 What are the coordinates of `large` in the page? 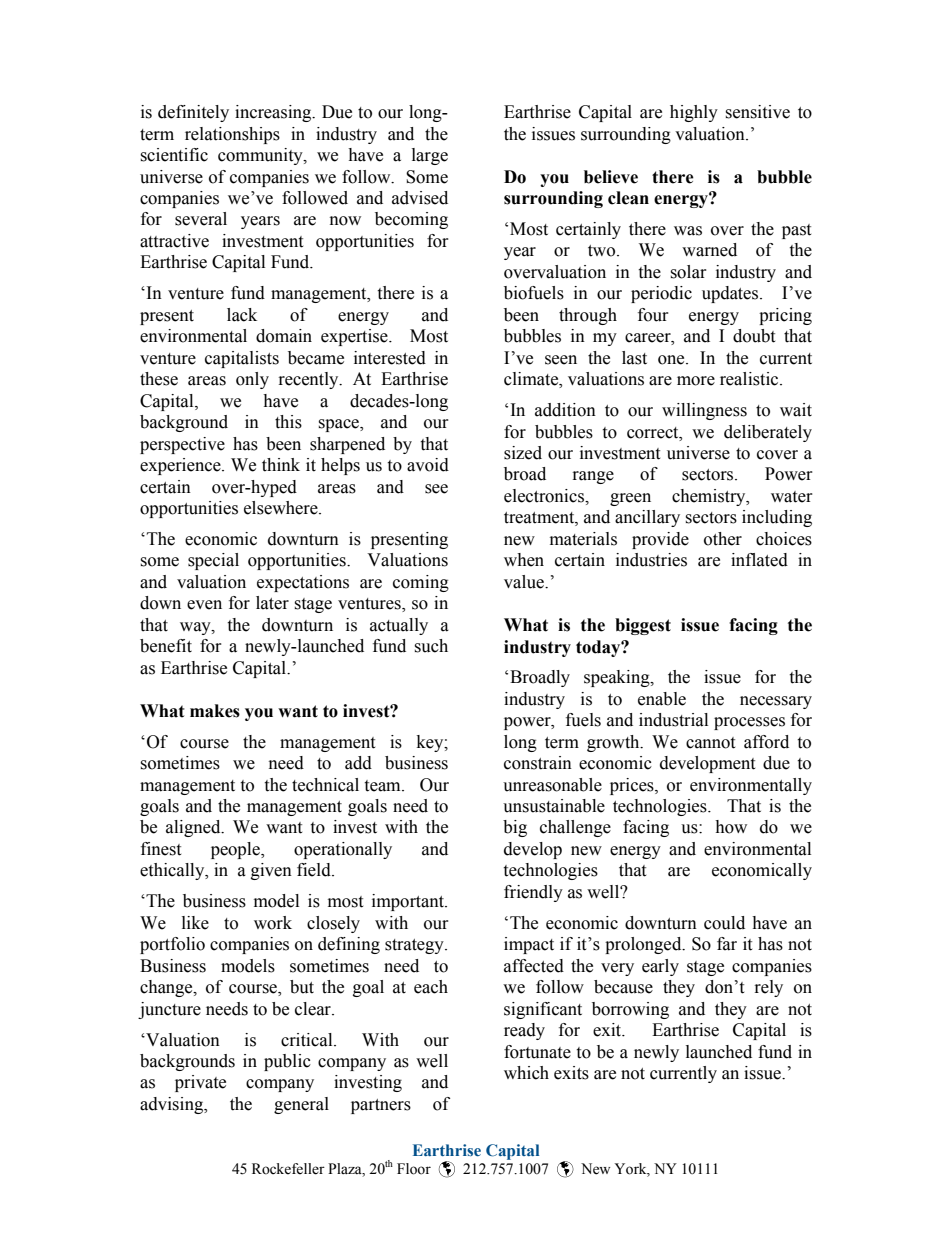 It's located at (430, 156).
